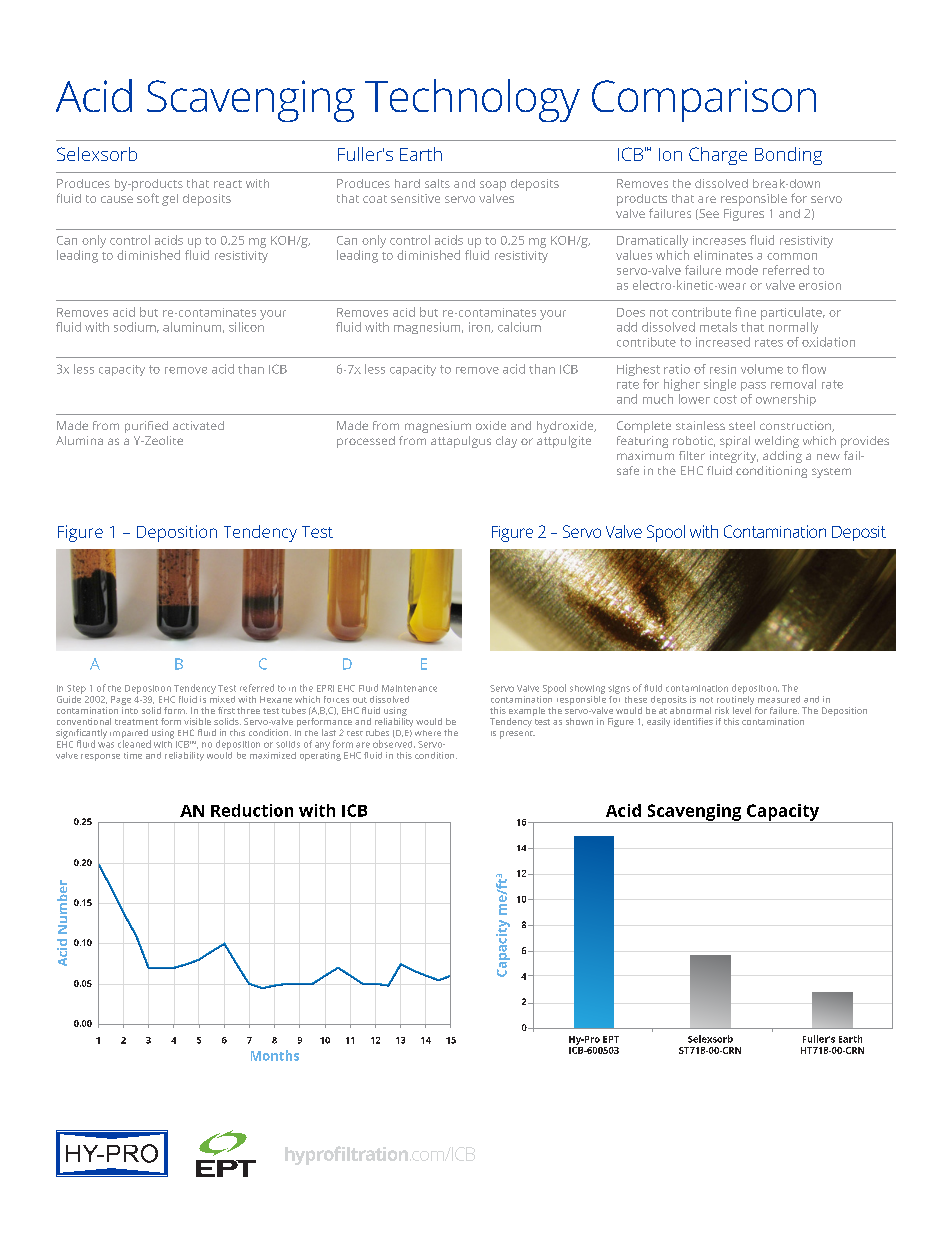 The height and width of the screenshot is (1233, 952). What do you see at coordinates (693, 721) in the screenshot?
I see `identifies` at bounding box center [693, 721].
